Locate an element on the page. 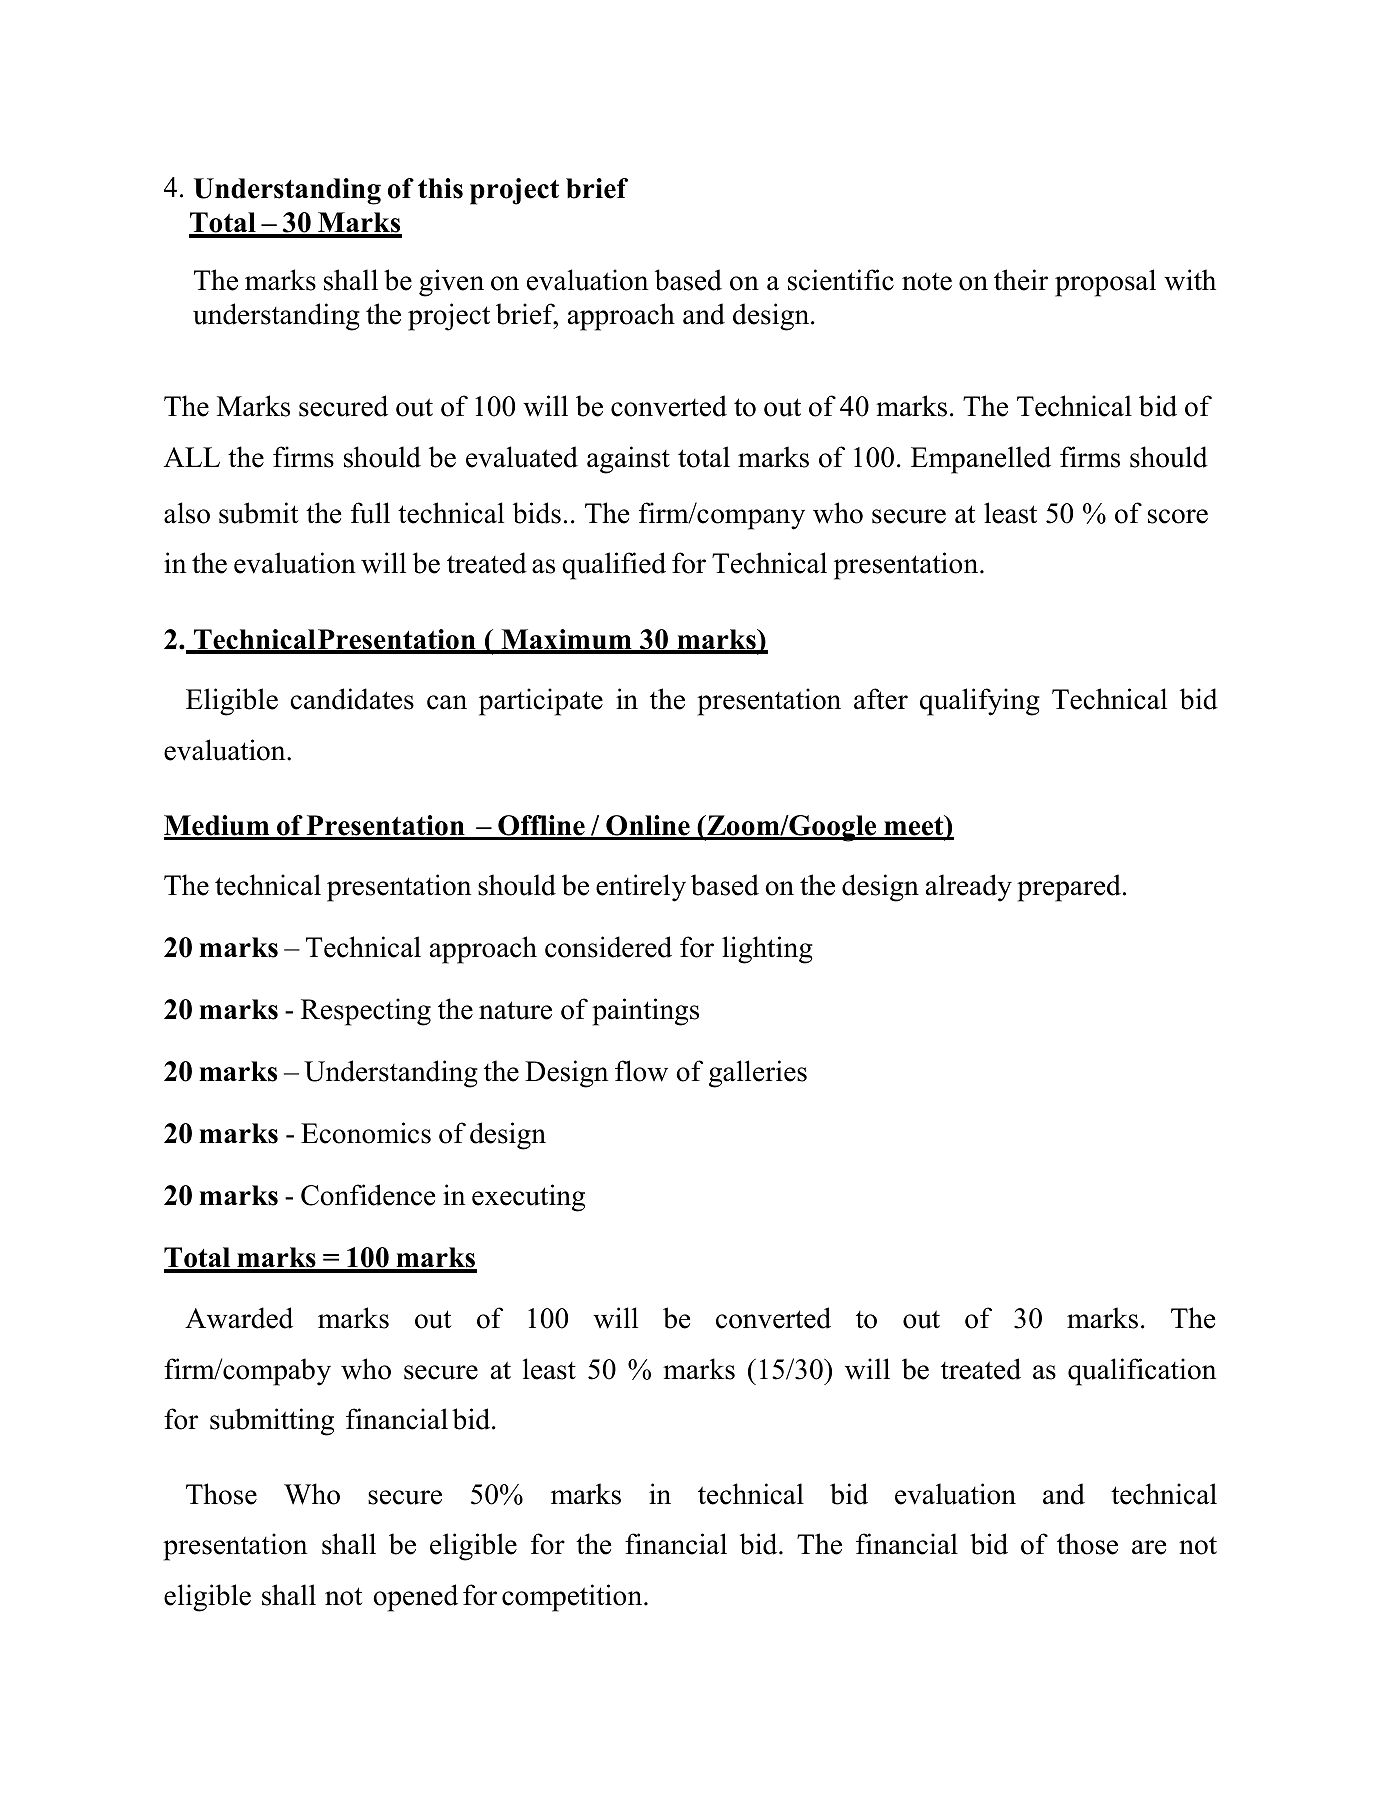 This image has height=1800, width=1391. prepared is located at coordinates (1069, 888).
